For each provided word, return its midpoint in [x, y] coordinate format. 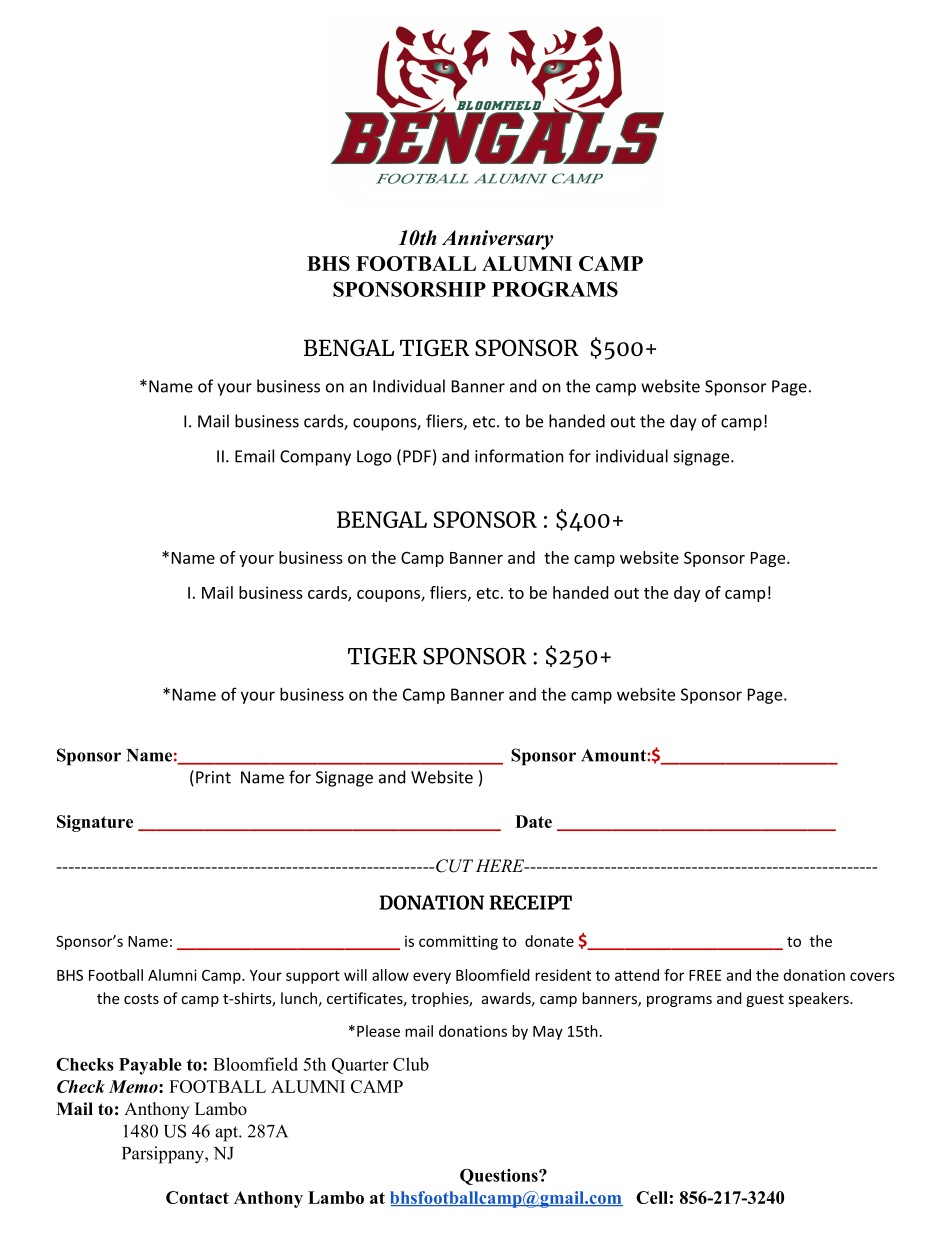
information [519, 456]
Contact [197, 1197]
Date [533, 821]
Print [213, 777]
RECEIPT [531, 902]
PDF [417, 456]
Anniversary [497, 240]
